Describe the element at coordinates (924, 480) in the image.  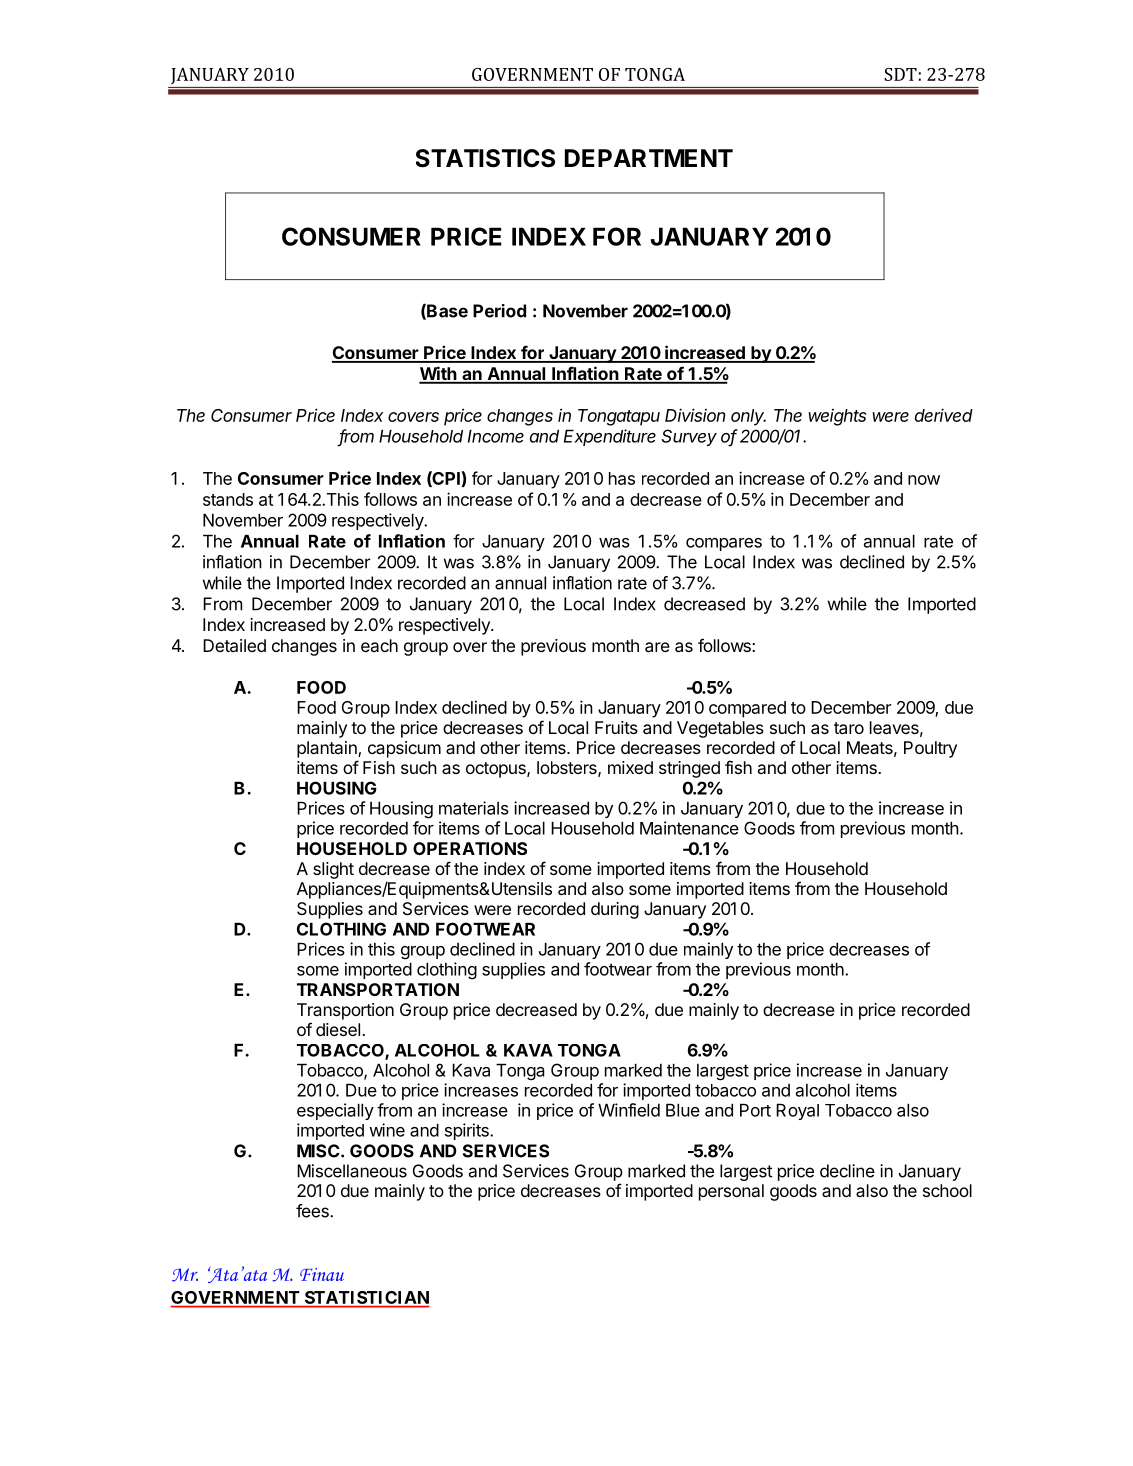
I see `now` at that location.
